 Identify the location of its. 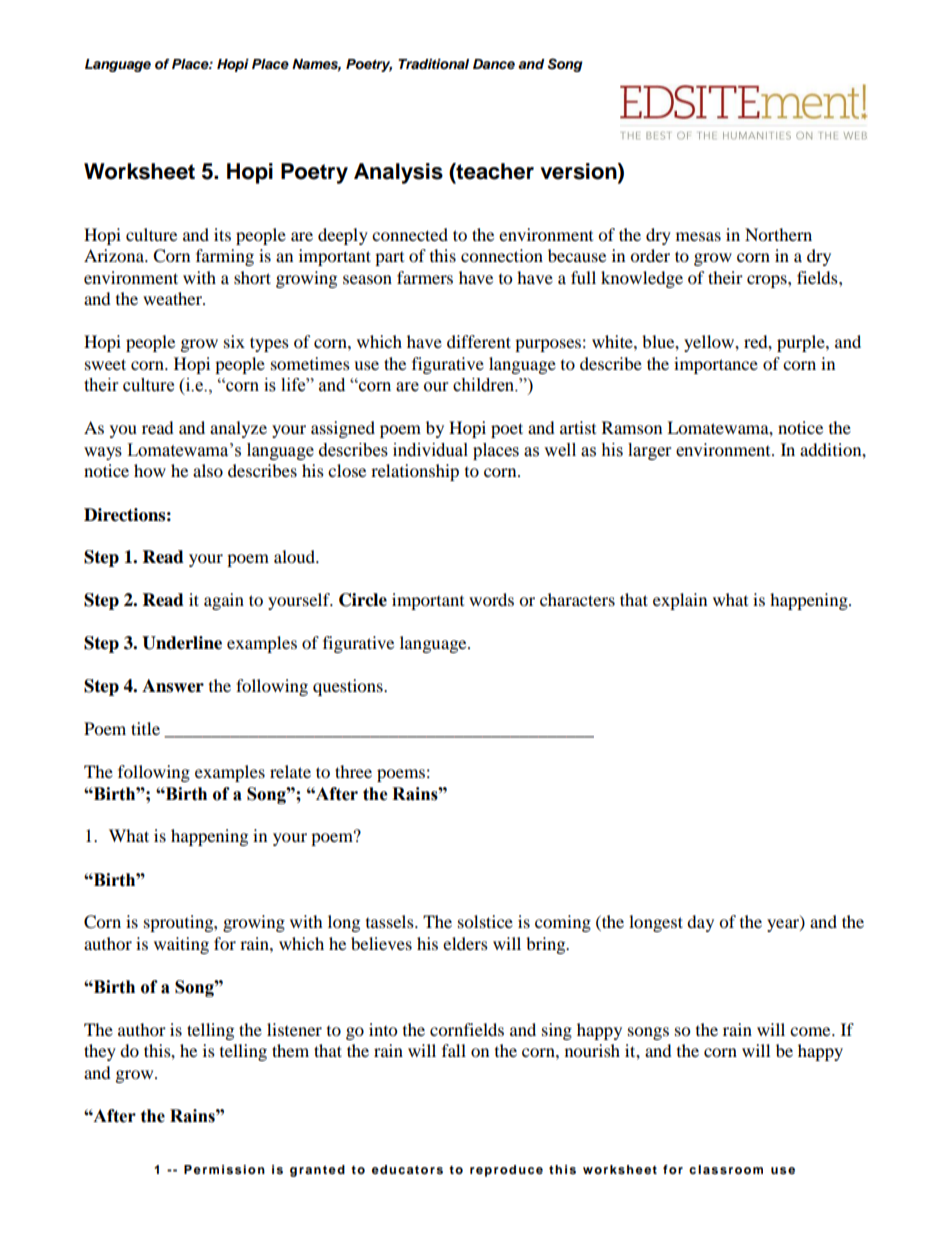
(222, 234).
